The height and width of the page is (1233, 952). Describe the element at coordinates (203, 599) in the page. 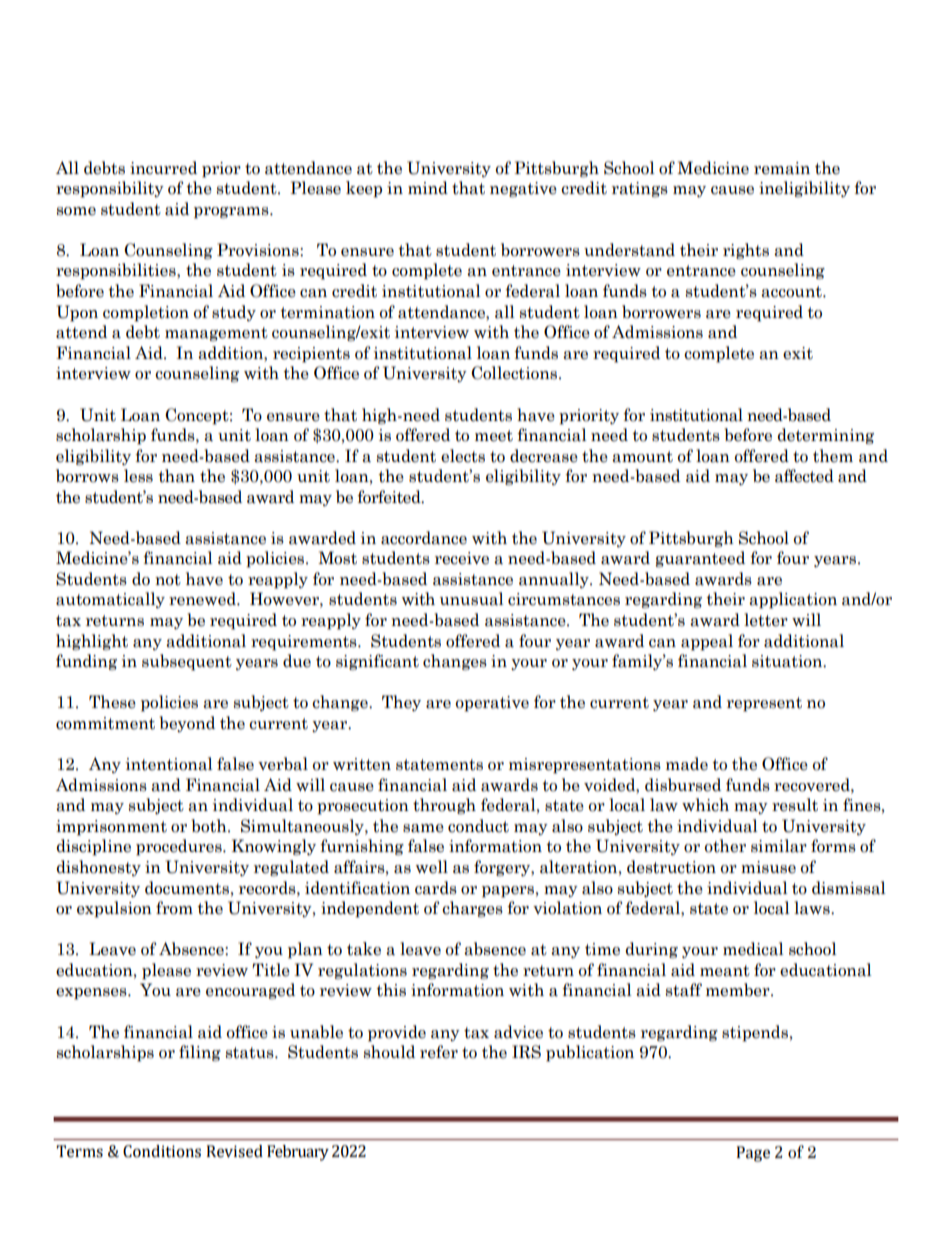

I see `renewed` at that location.
